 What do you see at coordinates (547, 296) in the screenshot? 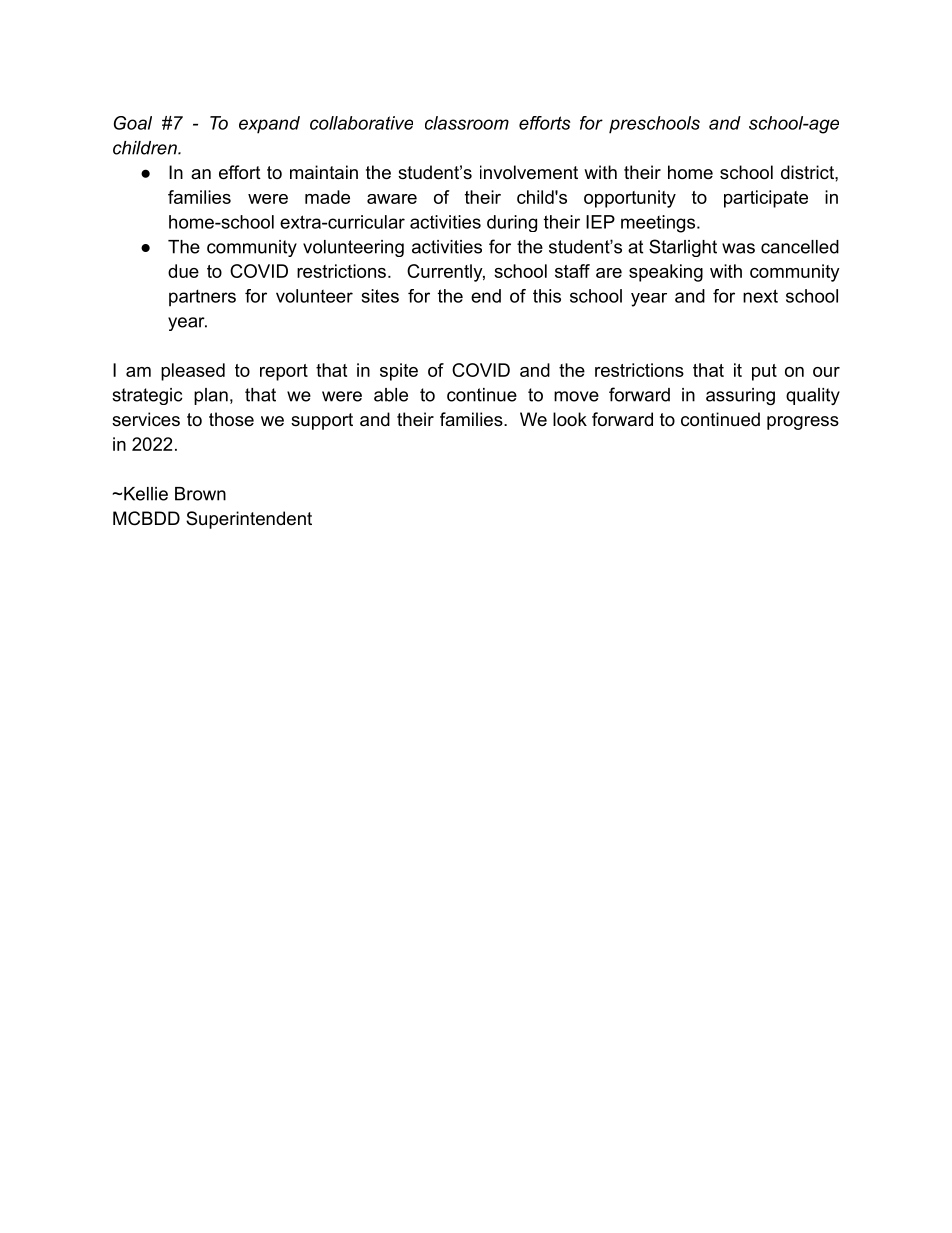
I see `this` at bounding box center [547, 296].
